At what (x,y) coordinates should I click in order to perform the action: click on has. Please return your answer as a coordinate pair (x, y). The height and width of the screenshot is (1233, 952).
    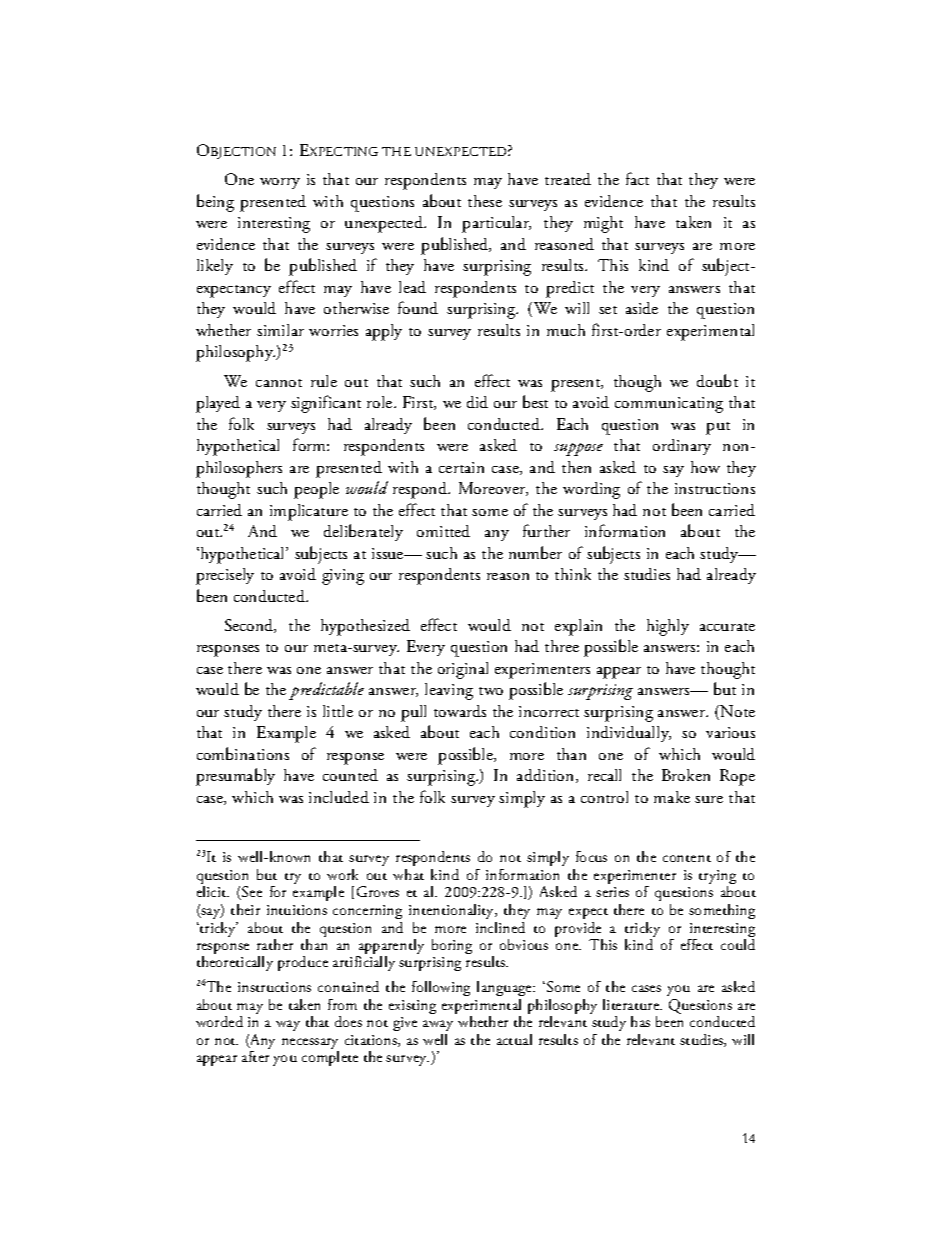
    Looking at the image, I should click on (640, 1021).
